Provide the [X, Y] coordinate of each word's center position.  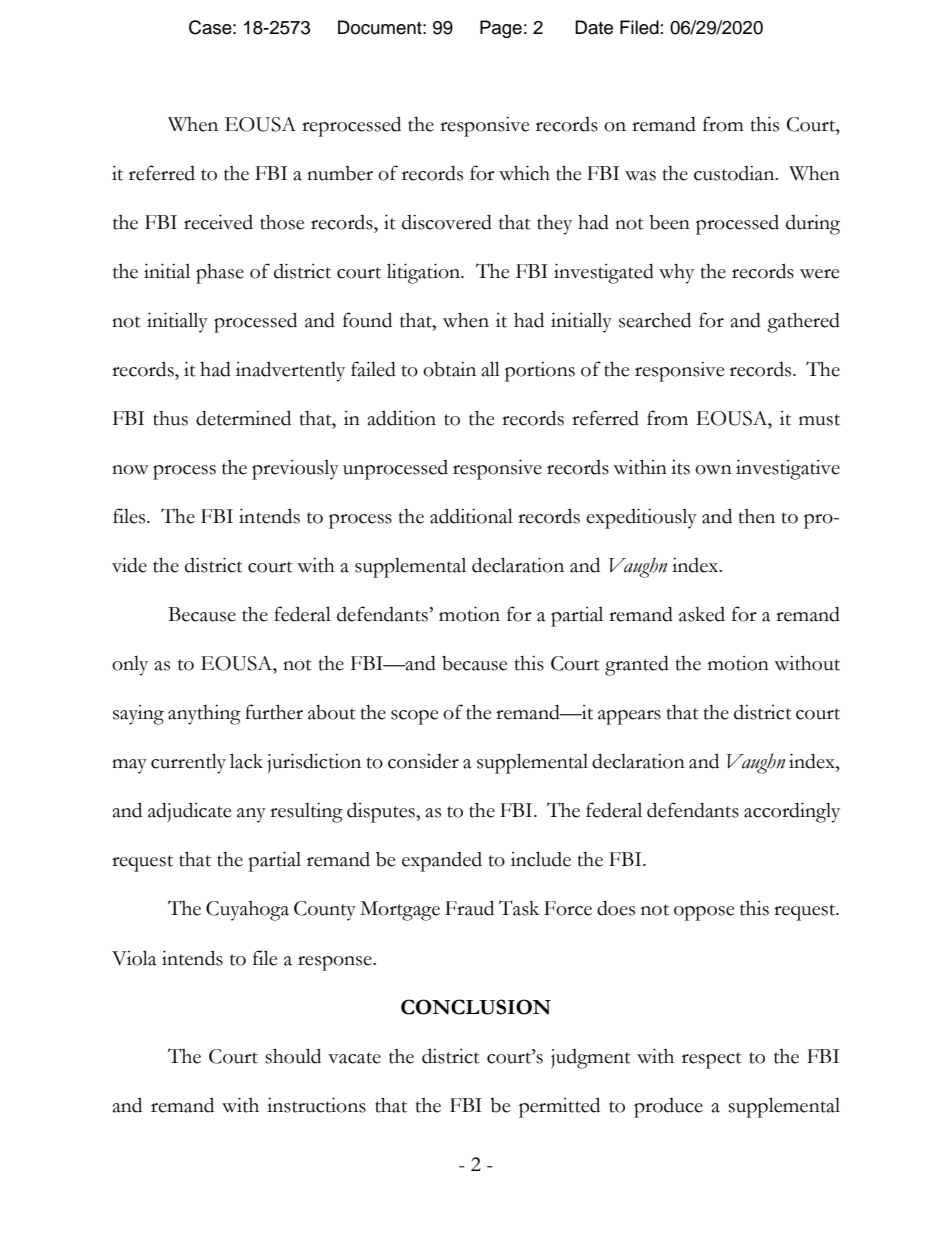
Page [501, 29]
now [130, 470]
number [340, 173]
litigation [424, 273]
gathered [803, 322]
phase [220, 274]
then [757, 516]
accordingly [792, 812]
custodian [735, 173]
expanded [442, 862]
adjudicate [189, 812]
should [293, 1056]
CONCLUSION [476, 1007]
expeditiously [641, 518]
